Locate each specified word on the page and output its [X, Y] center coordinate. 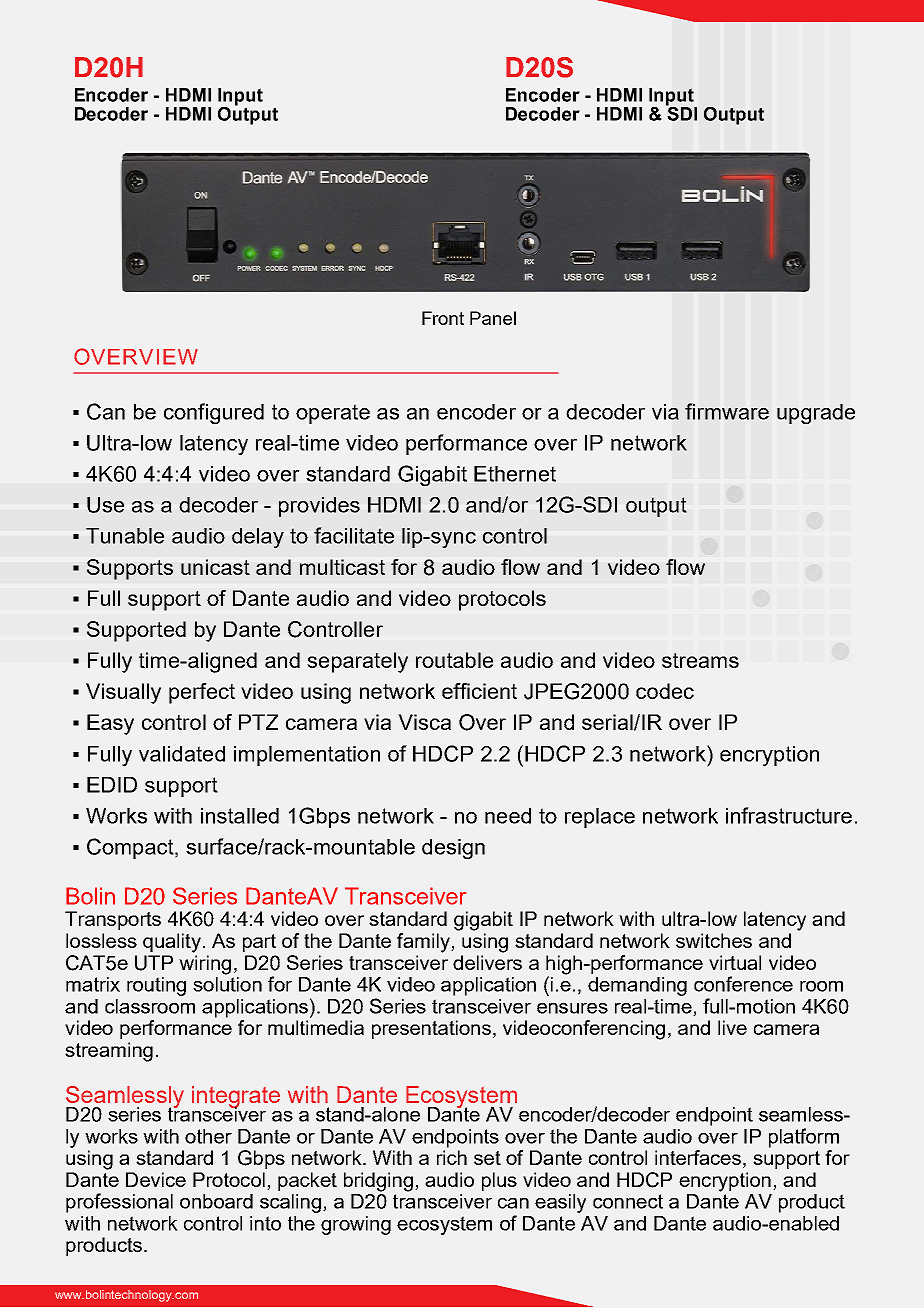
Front [443, 318]
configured [214, 414]
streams [700, 660]
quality [172, 943]
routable [454, 660]
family [424, 943]
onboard [216, 1201]
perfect [202, 693]
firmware [727, 411]
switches [714, 940]
